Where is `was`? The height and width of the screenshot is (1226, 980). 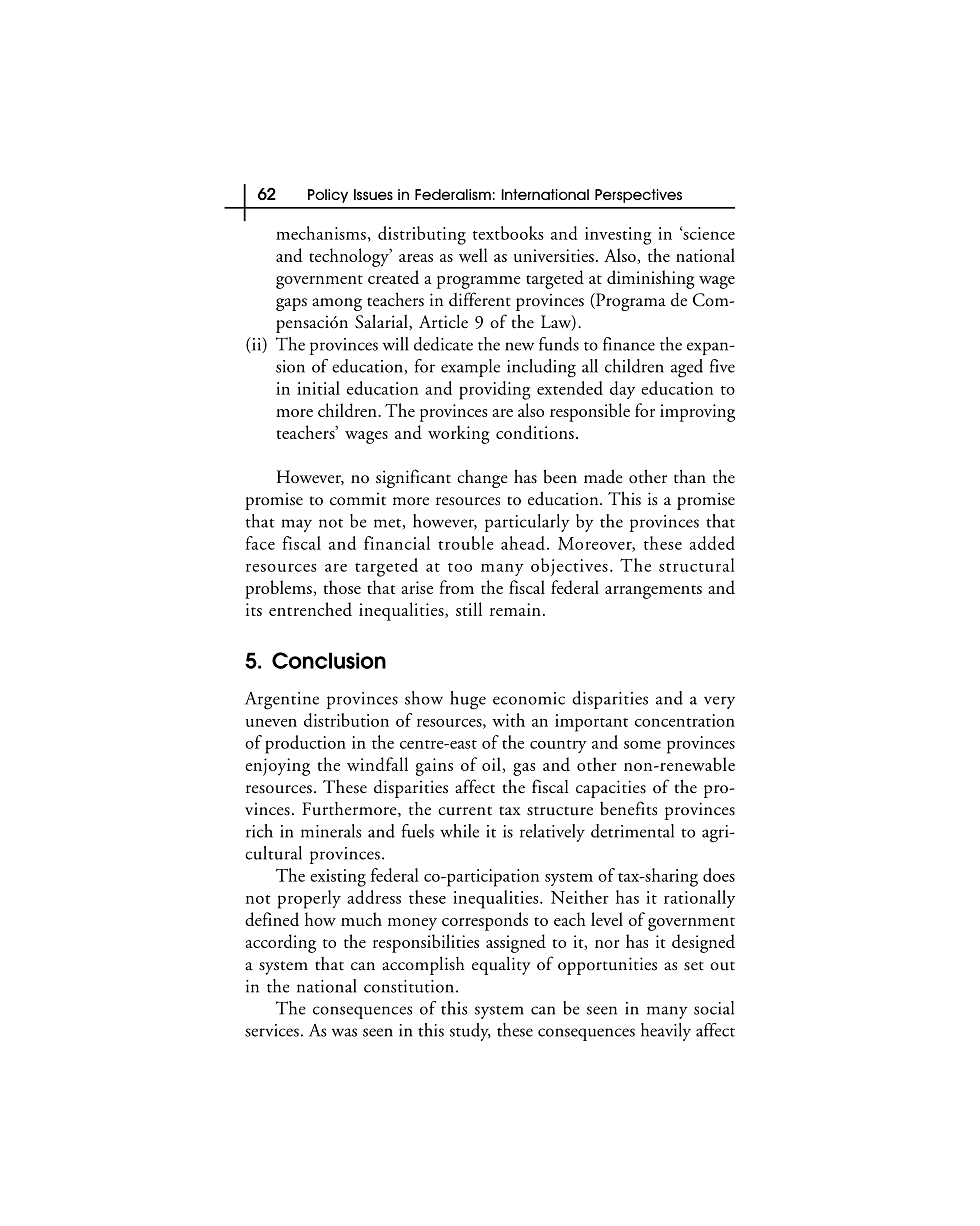 was is located at coordinates (344, 1032).
